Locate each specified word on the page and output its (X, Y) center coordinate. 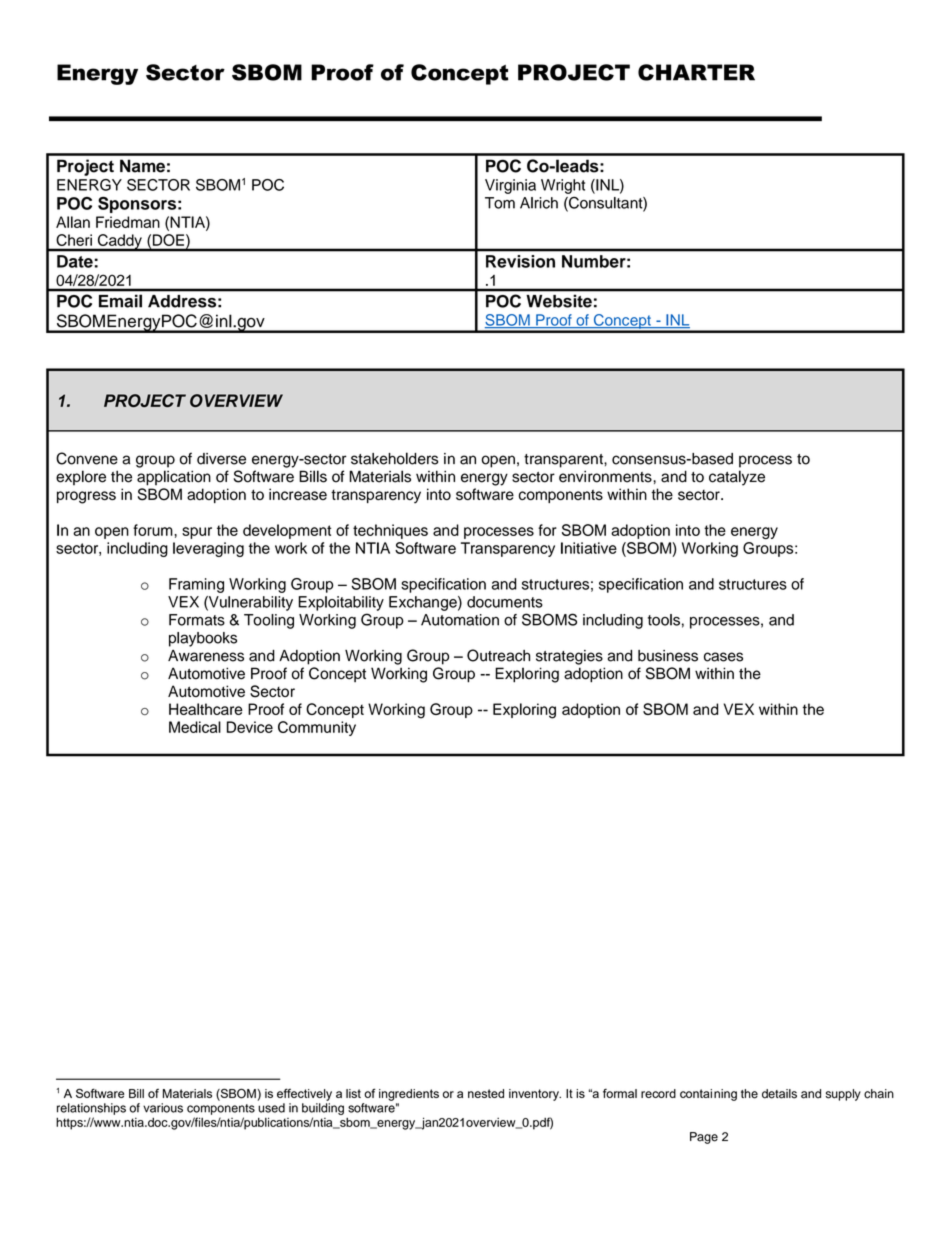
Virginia (510, 186)
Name (142, 166)
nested (486, 1093)
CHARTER (696, 72)
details (779, 1094)
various (163, 1108)
